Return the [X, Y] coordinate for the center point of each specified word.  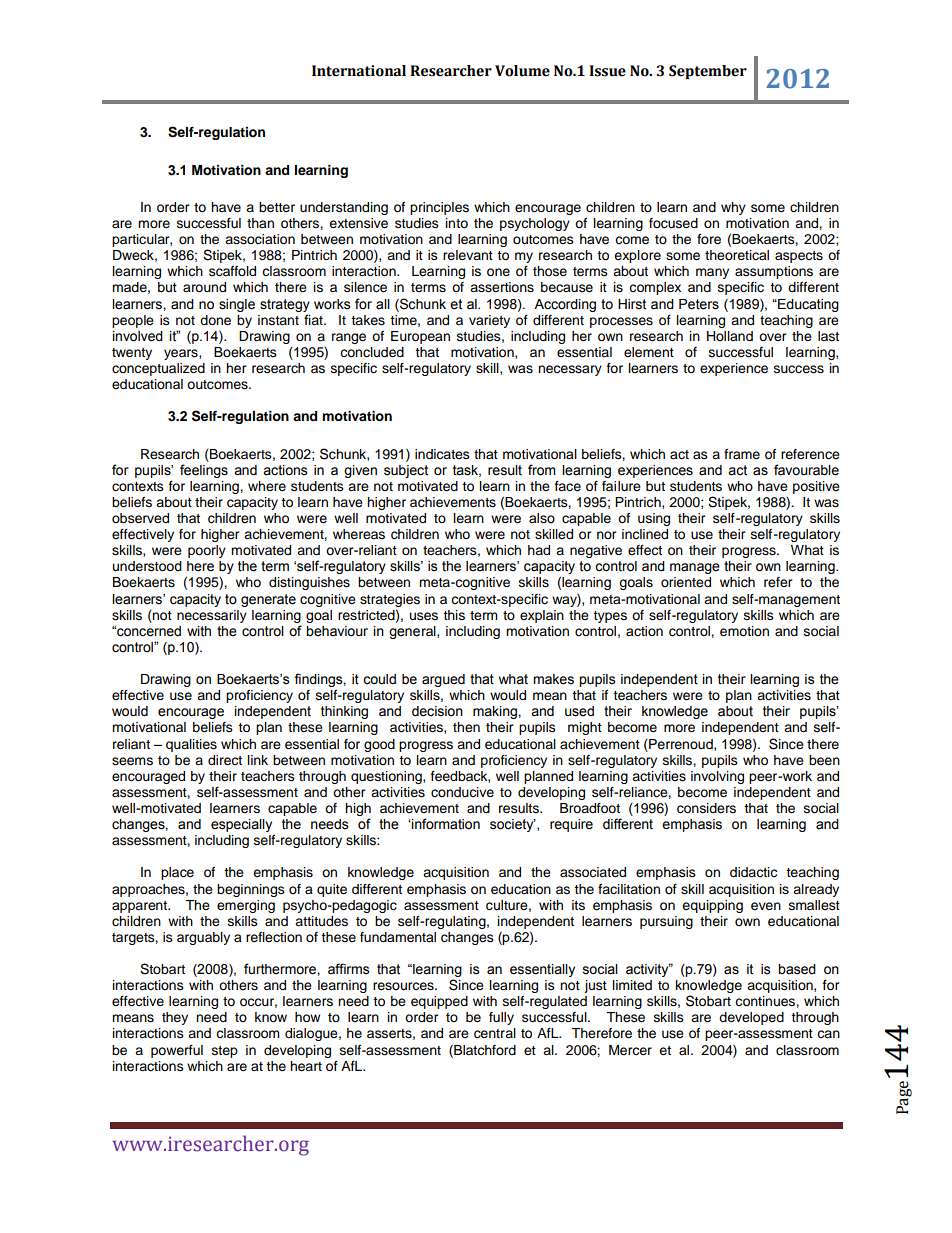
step [225, 1052]
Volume [522, 71]
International [359, 71]
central [495, 1033]
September [708, 72]
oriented [686, 582]
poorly [207, 551]
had [539, 550]
